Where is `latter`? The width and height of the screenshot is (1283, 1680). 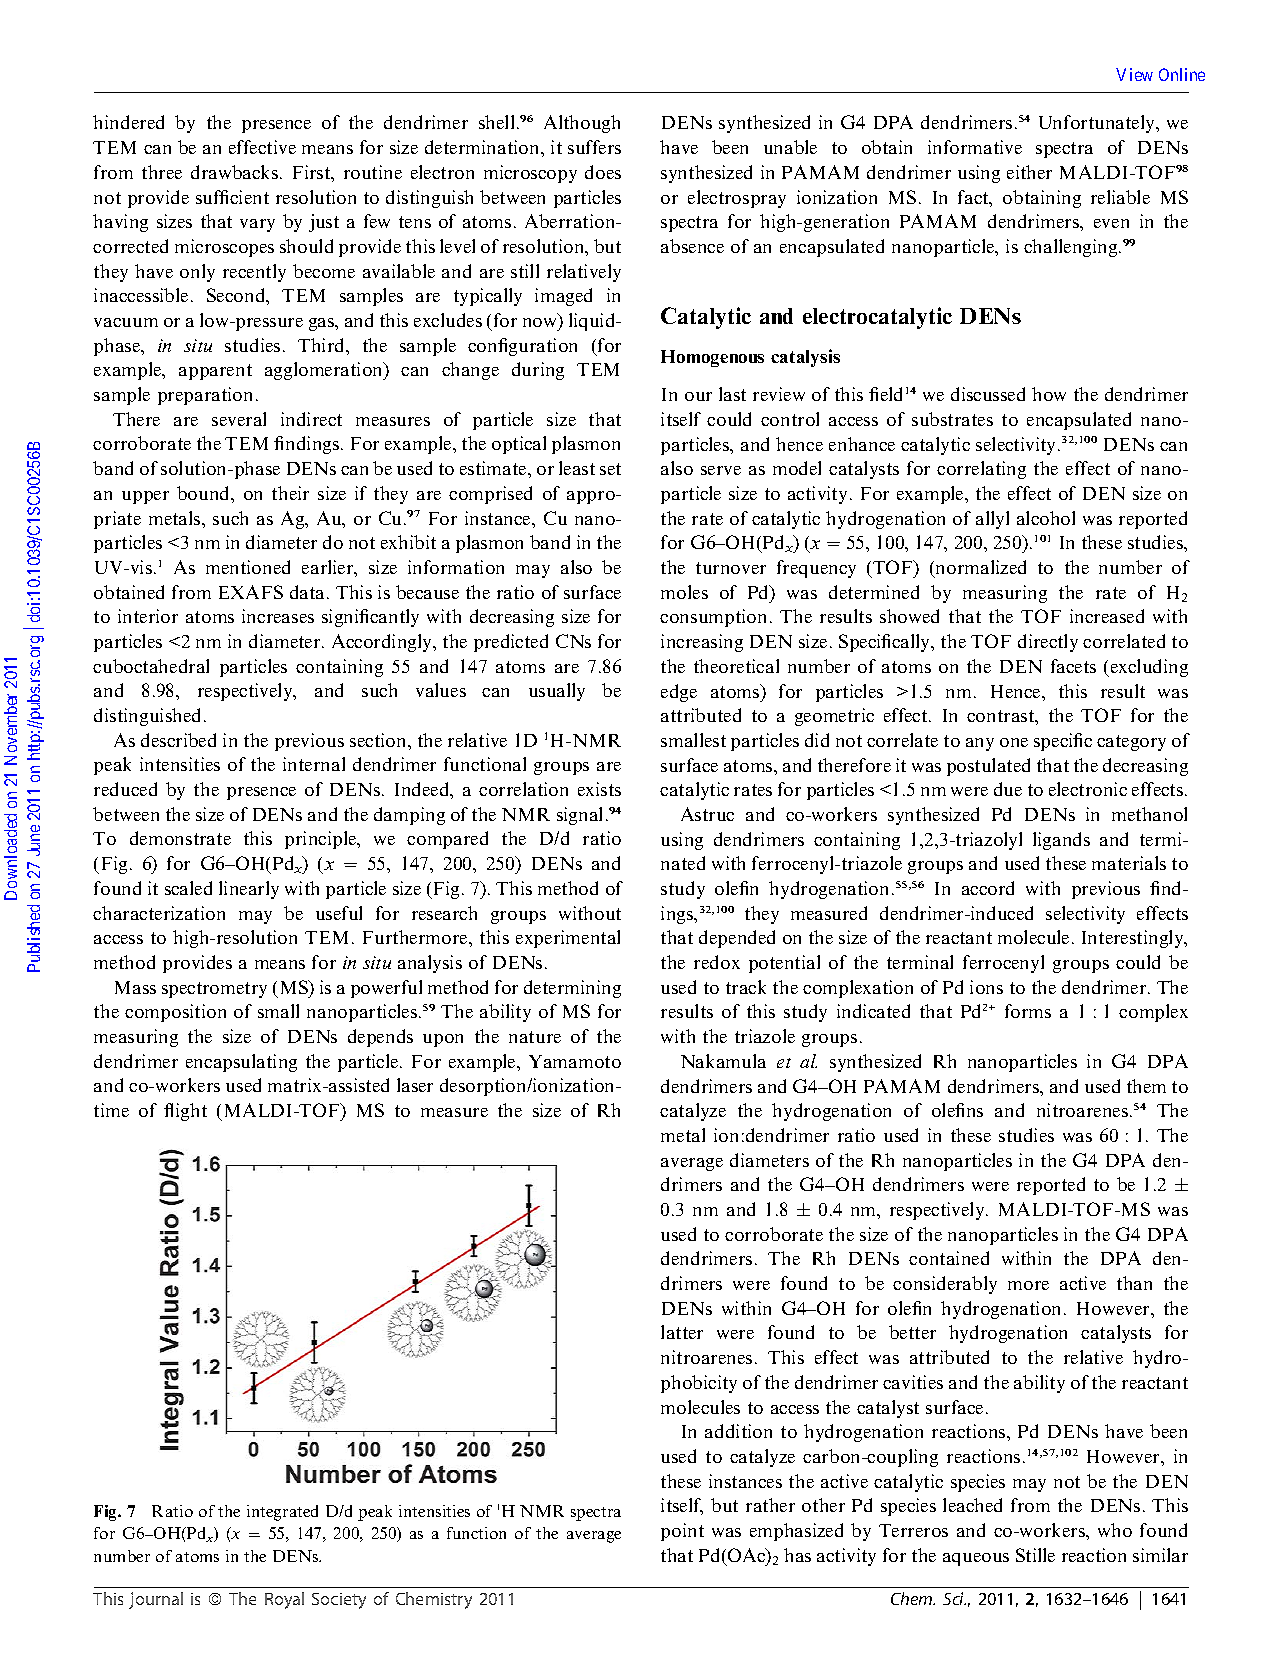
latter is located at coordinates (682, 1332).
